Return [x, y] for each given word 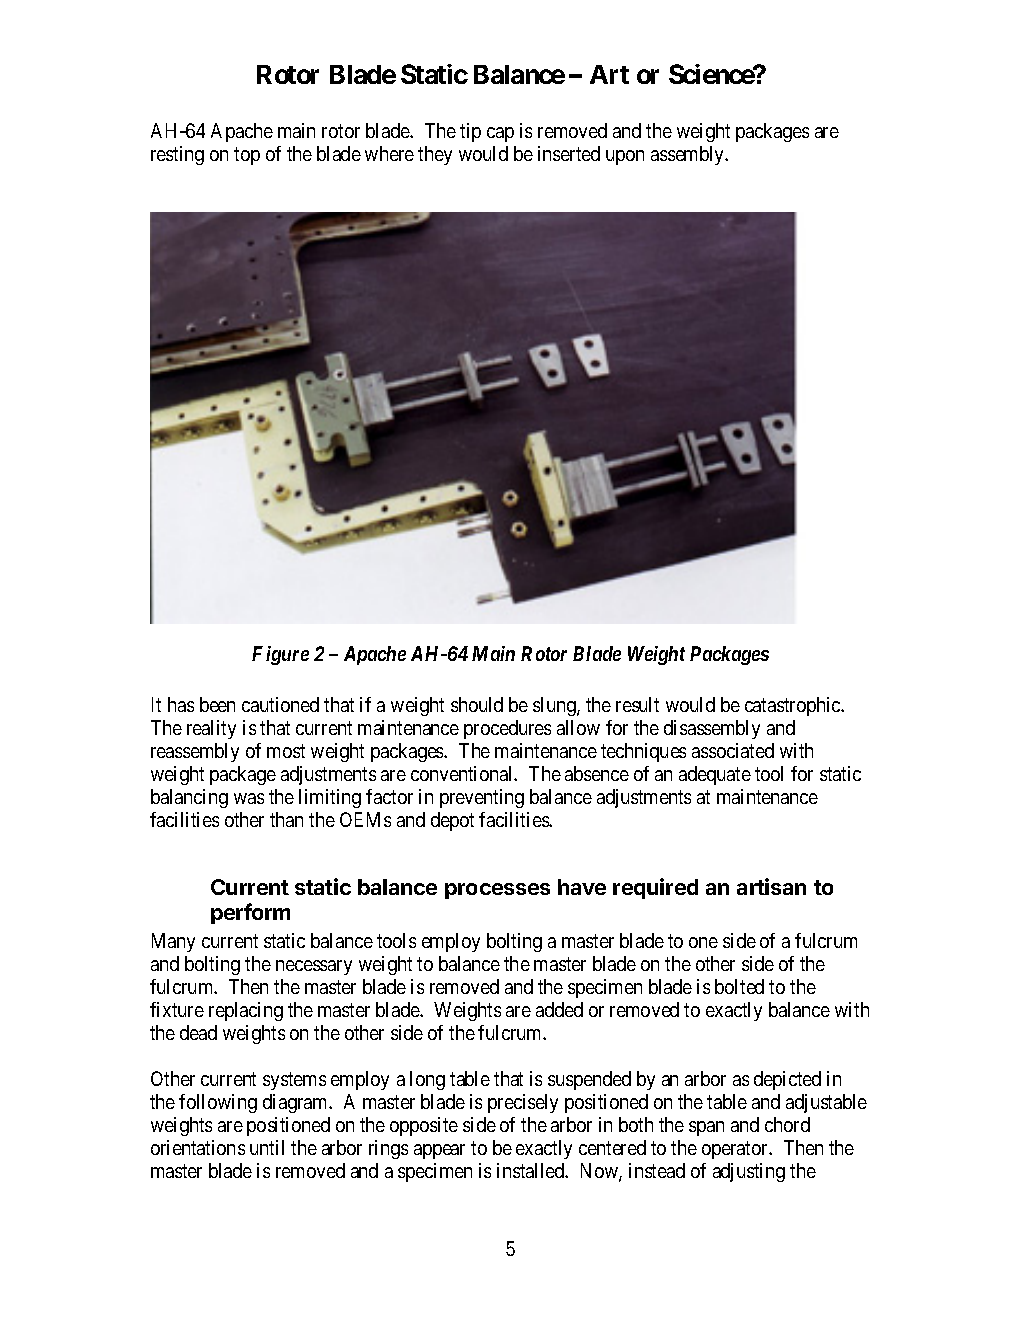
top [247, 156]
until [267, 1147]
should [477, 704]
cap [500, 134]
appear [439, 1151]
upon [625, 157]
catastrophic [794, 706]
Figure [280, 655]
